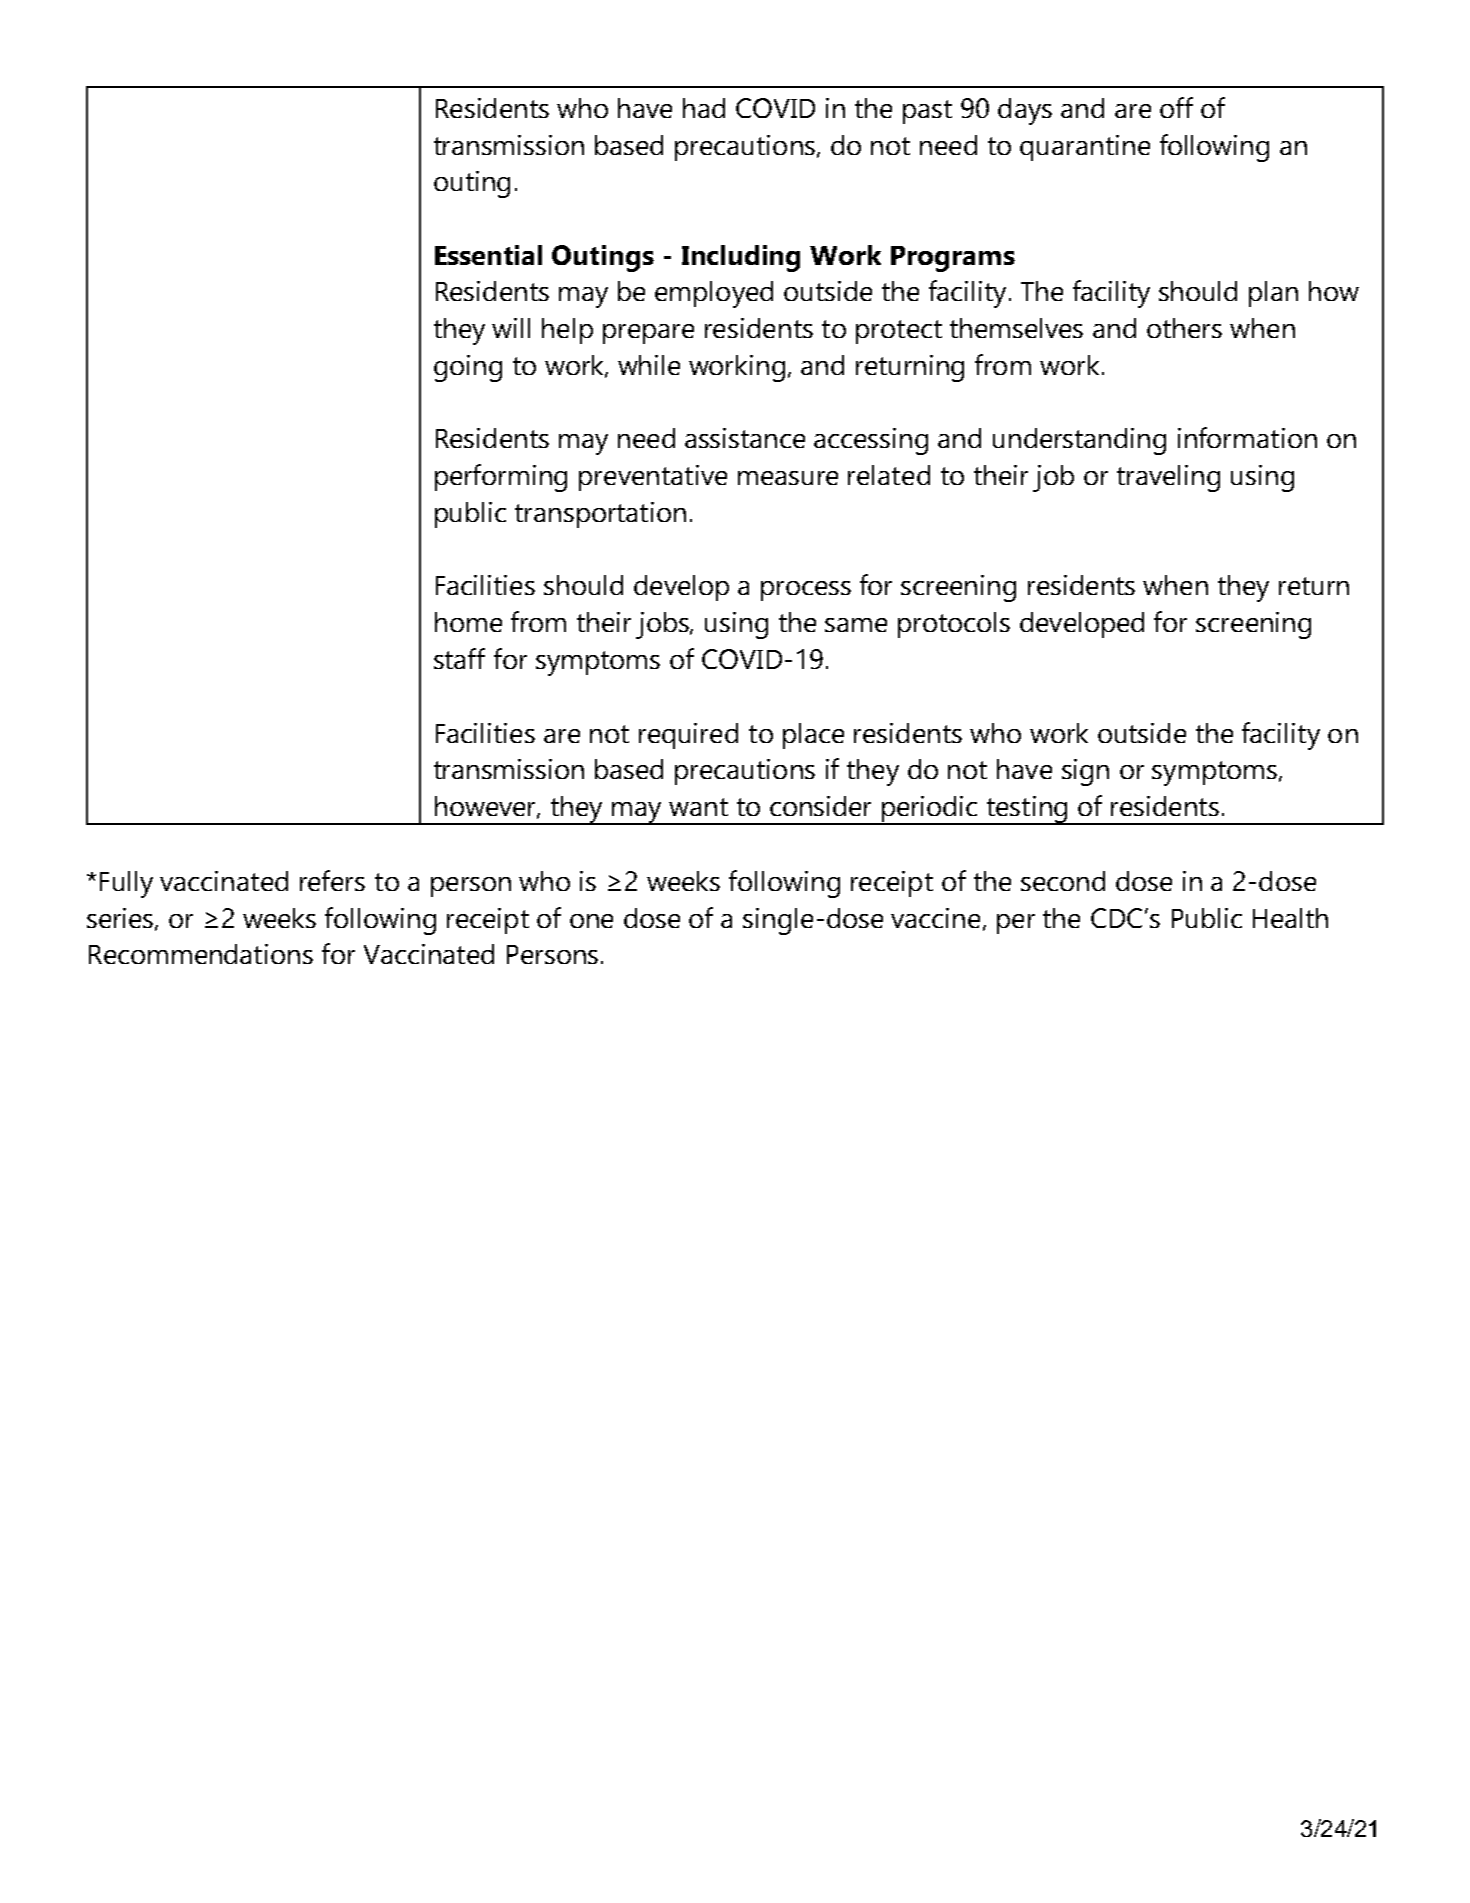 This image has width=1470, height=1903. What do you see at coordinates (1176, 107) in the image?
I see `off` at bounding box center [1176, 107].
